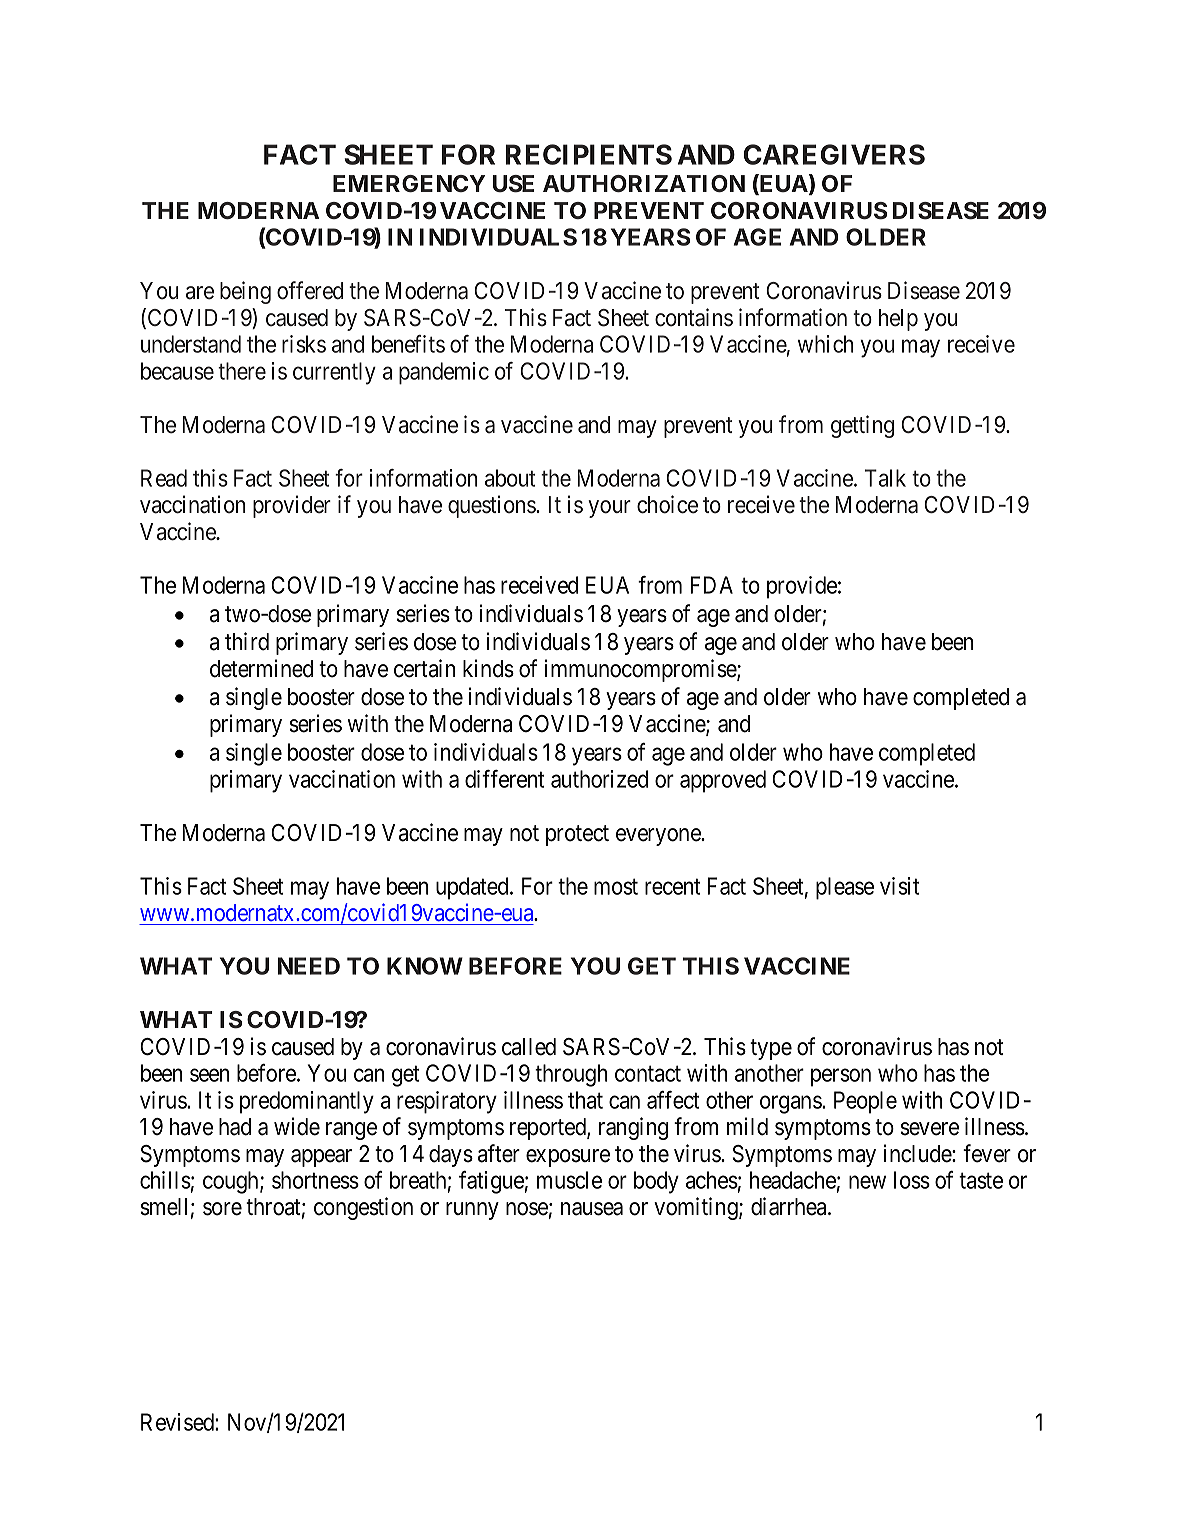 Image resolution: width=1186 pixels, height=1535 pixels. I want to click on Read, so click(164, 478).
